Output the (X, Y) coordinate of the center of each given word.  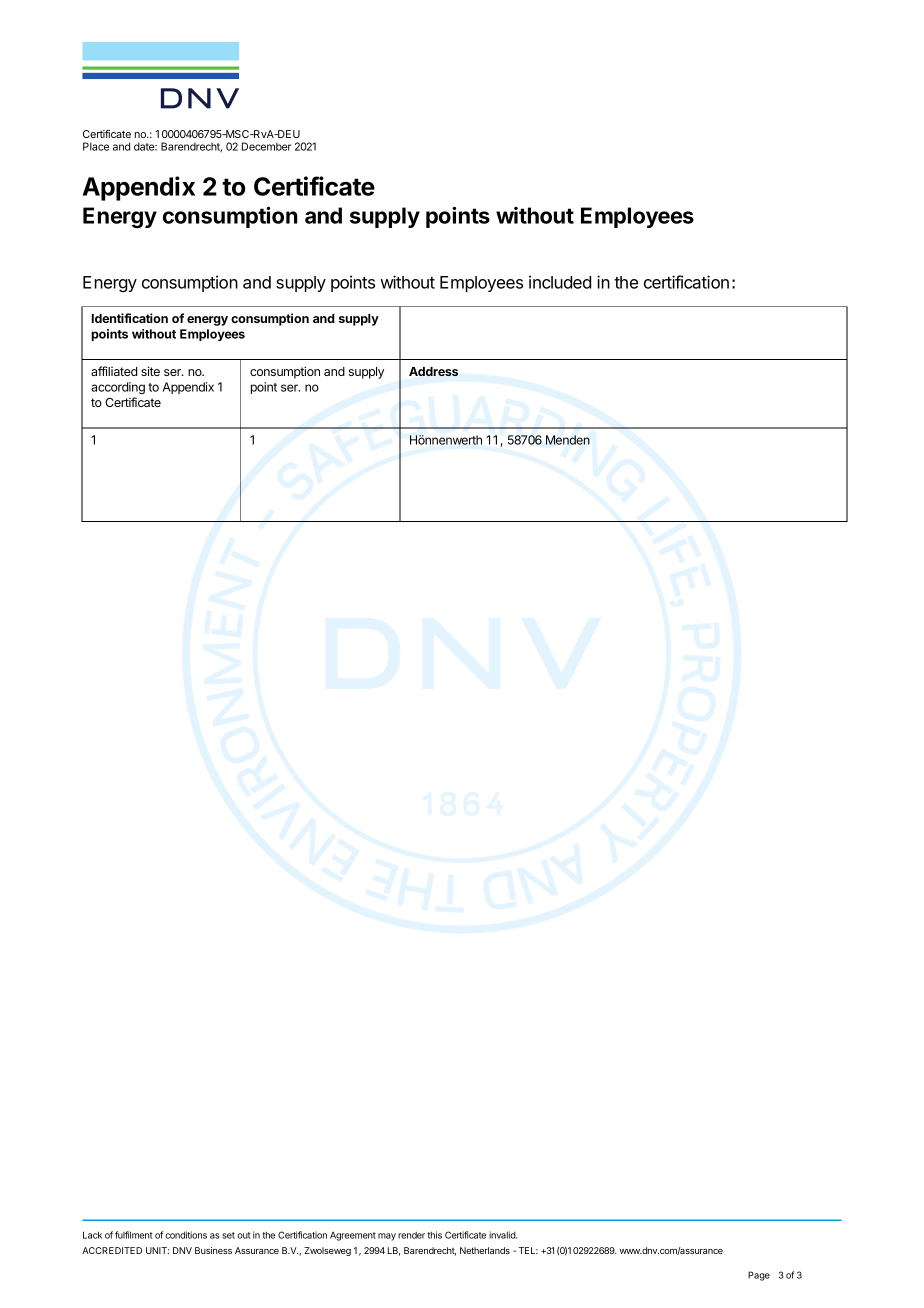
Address (433, 371)
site (150, 371)
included (560, 282)
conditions (186, 1235)
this (434, 1235)
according (118, 388)
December (266, 146)
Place (96, 146)
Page (759, 1276)
